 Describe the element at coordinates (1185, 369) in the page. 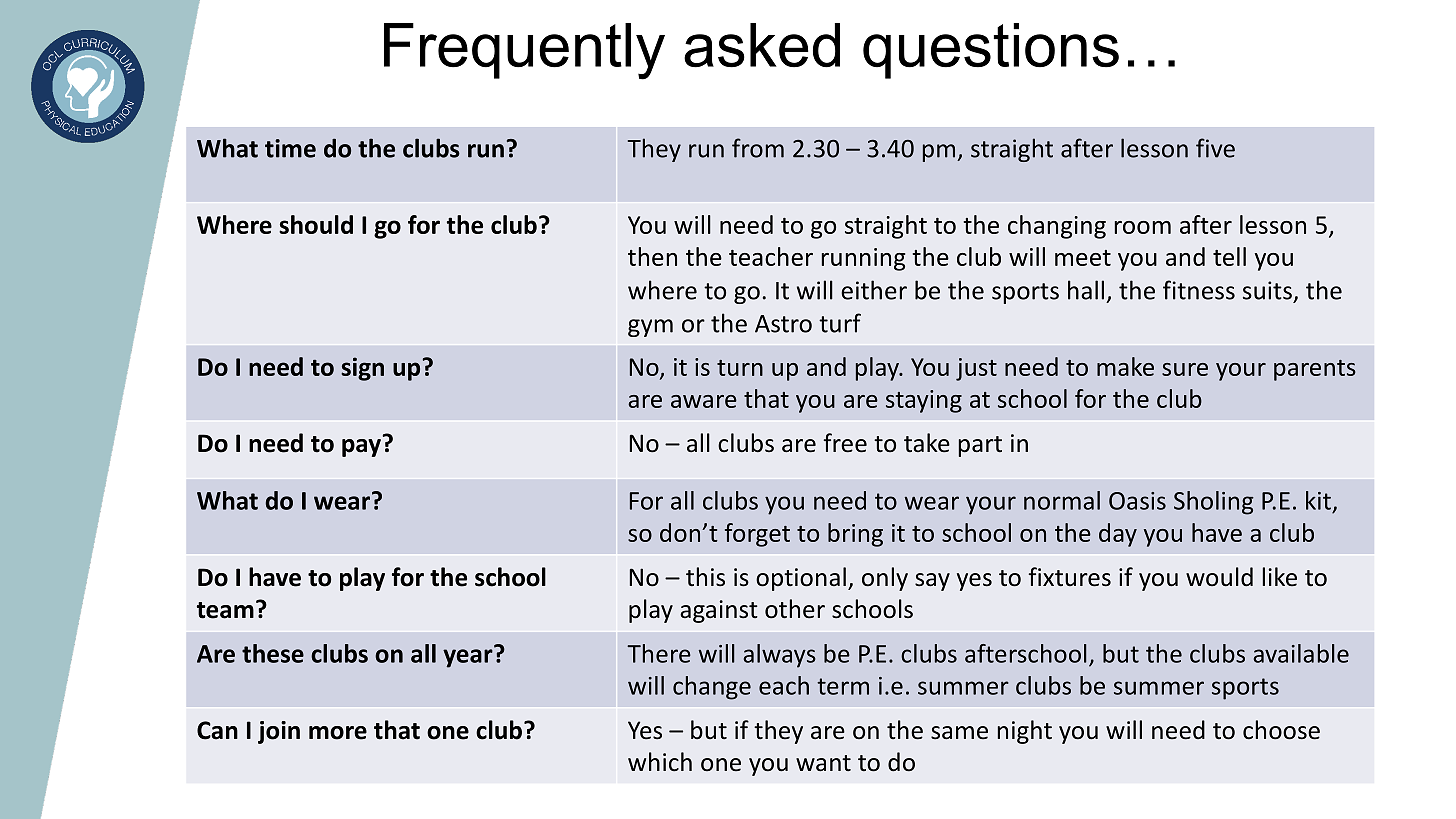

I see `sure` at that location.
